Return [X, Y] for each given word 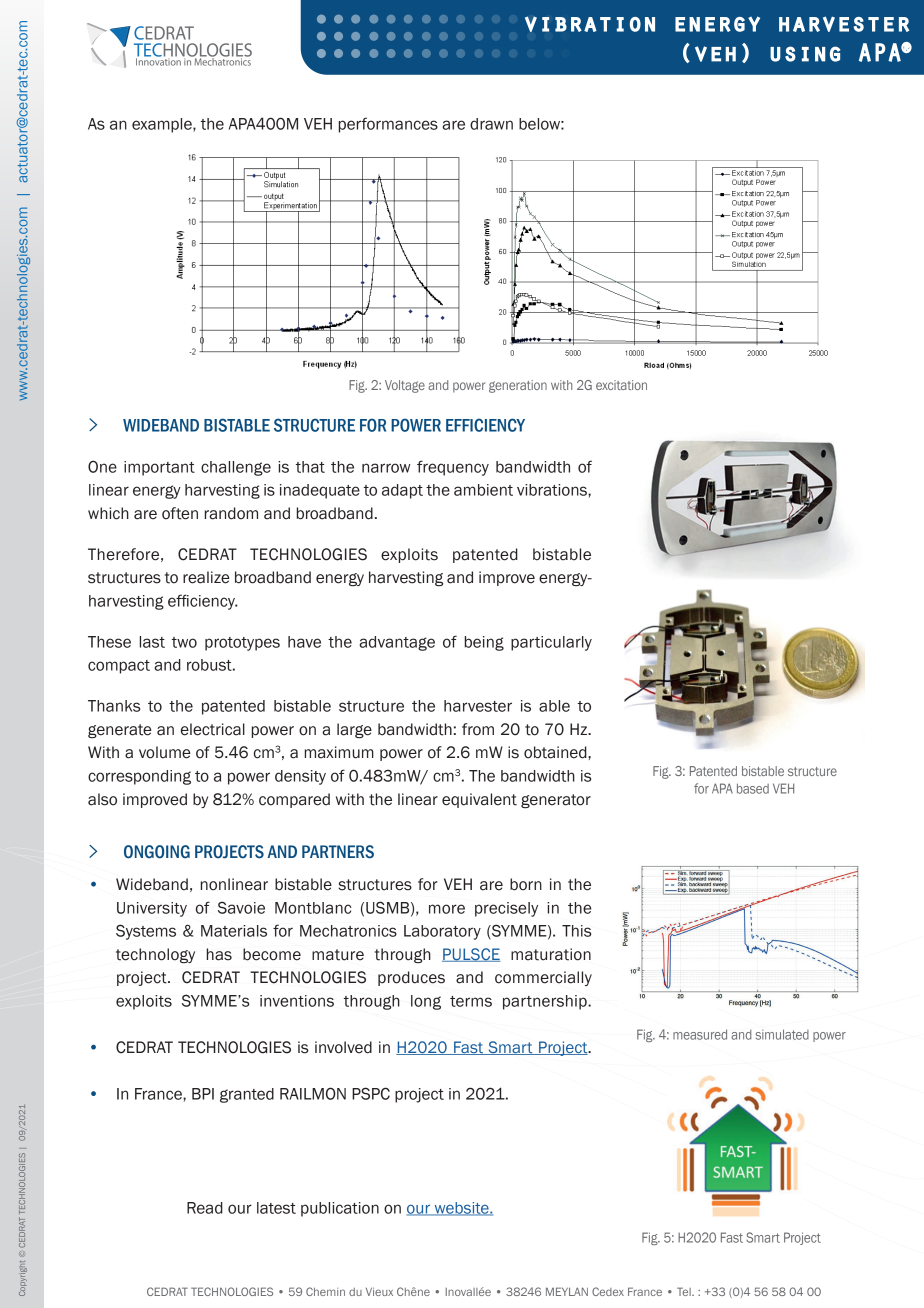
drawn [491, 124]
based [753, 788]
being [484, 643]
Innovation [158, 61]
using [805, 54]
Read [205, 1208]
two [184, 642]
